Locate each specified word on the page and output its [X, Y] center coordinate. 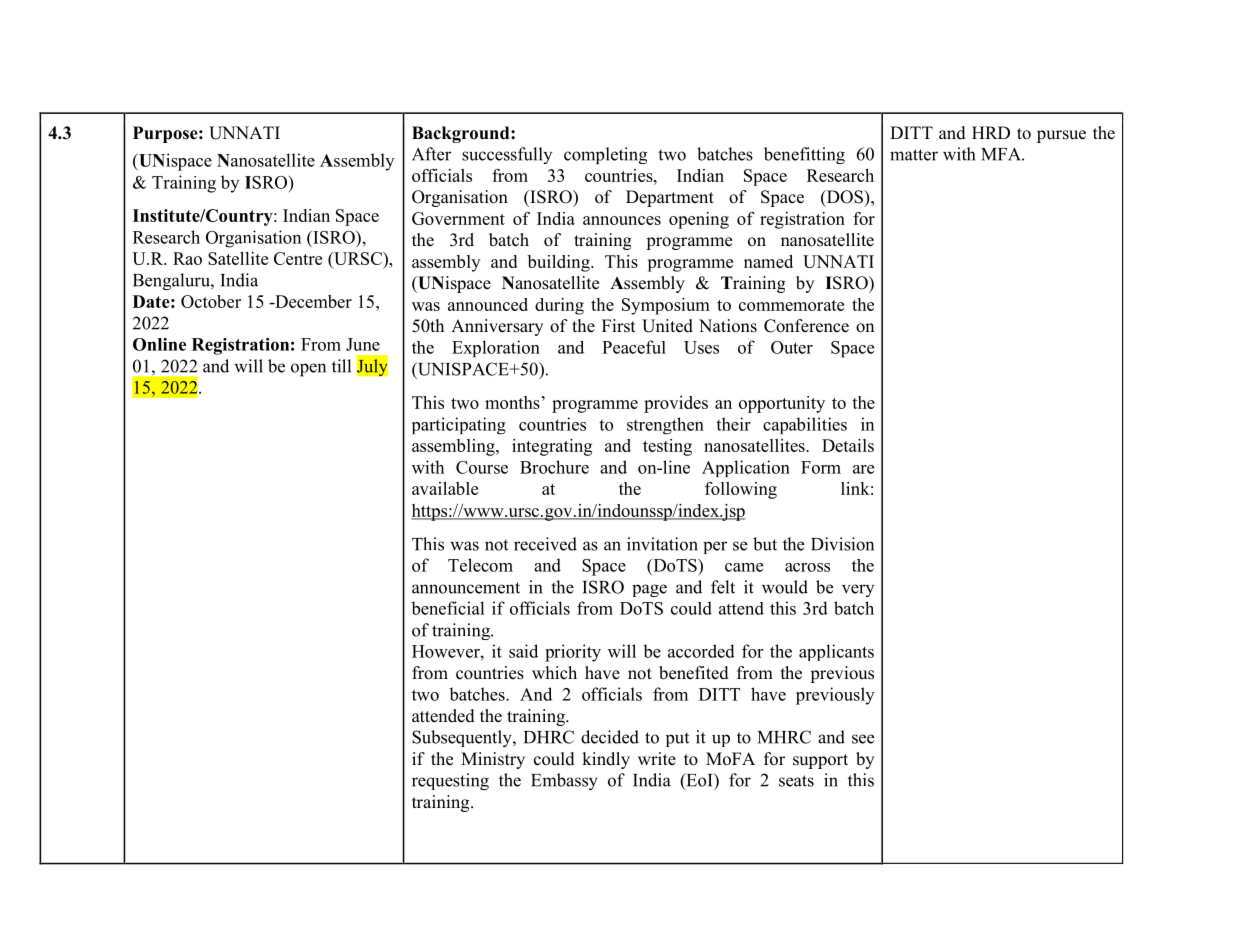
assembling [454, 447]
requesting [450, 781]
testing [667, 447]
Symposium [666, 306]
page [649, 590]
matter [914, 155]
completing [605, 155]
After [431, 154]
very [858, 590]
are [863, 469]
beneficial [448, 608]
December [312, 301]
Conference [806, 326]
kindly [606, 760]
